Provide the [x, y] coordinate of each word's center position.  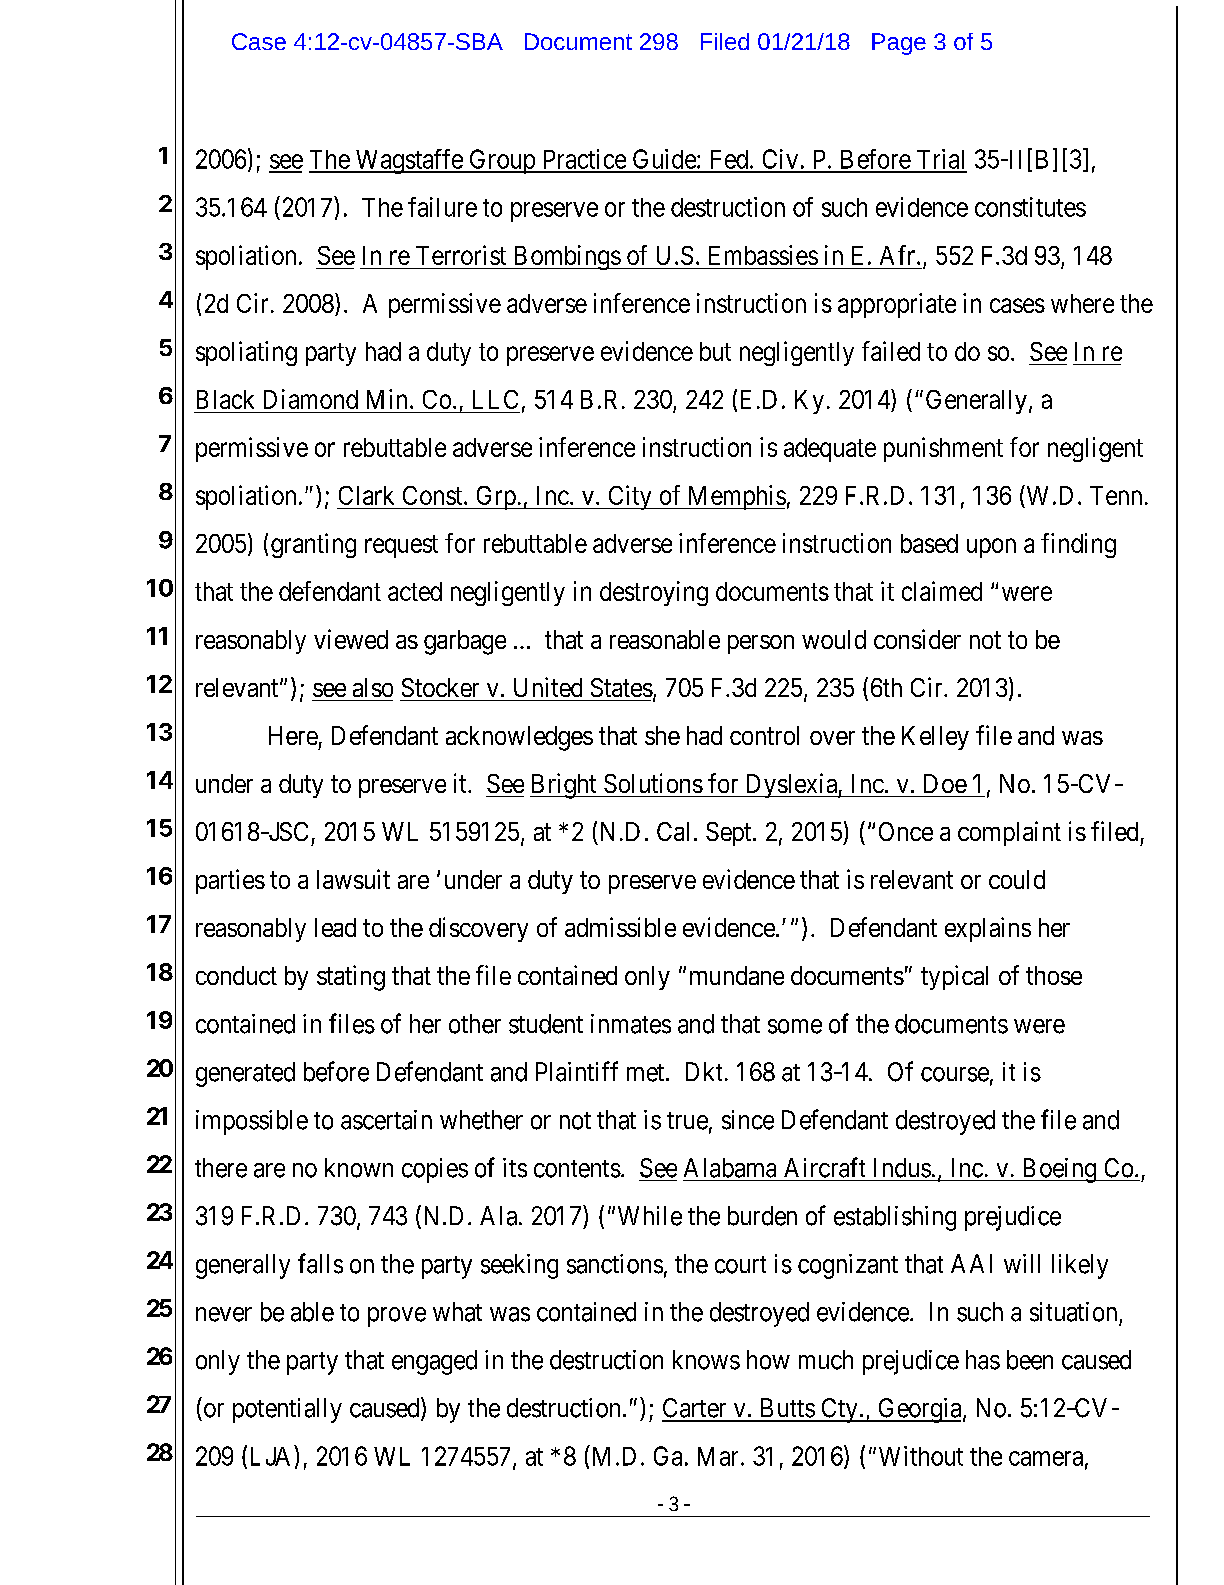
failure [442, 207]
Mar [718, 1456]
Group [502, 161]
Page [899, 44]
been [1030, 1360]
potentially [287, 1410]
